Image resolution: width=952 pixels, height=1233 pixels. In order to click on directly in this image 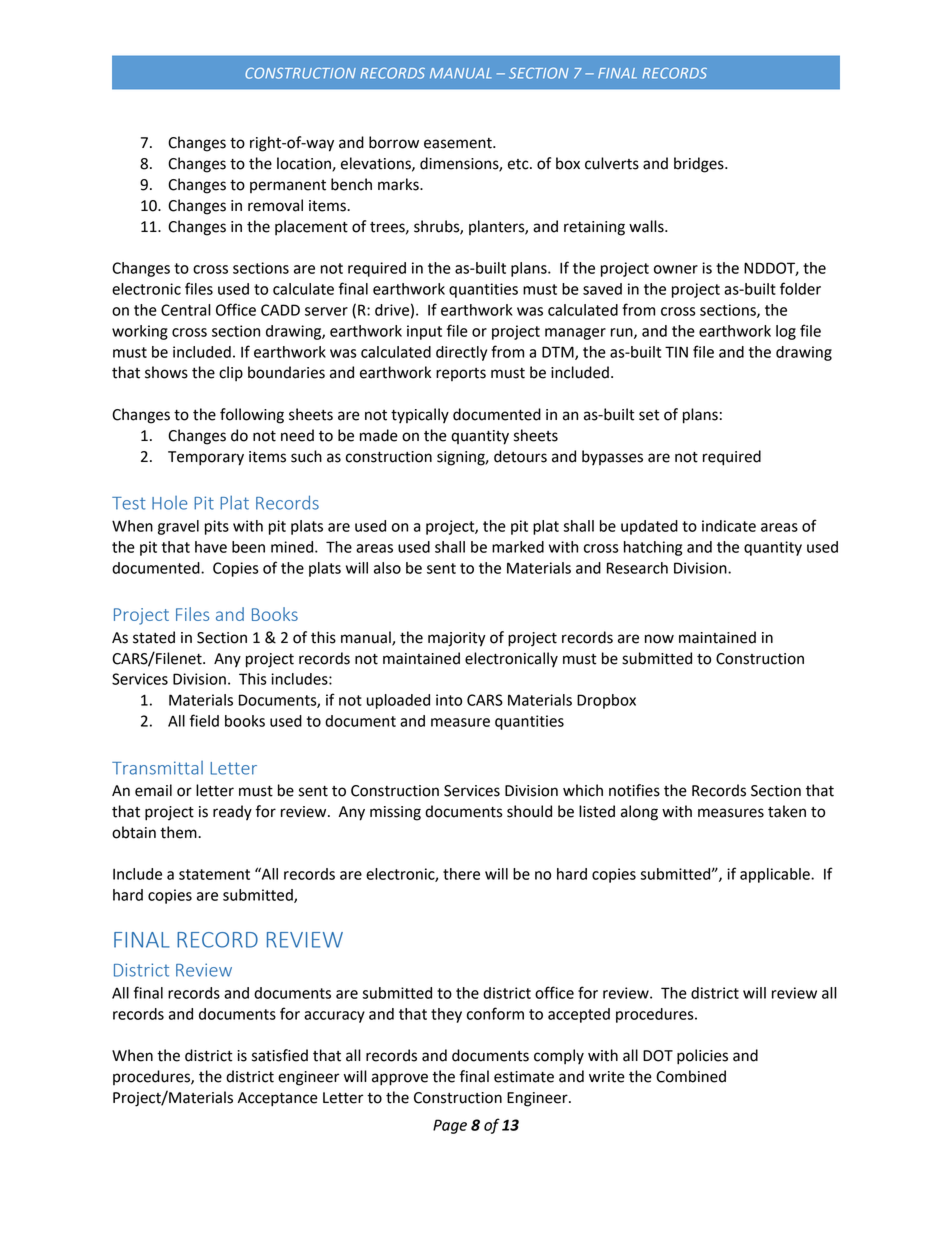, I will do `click(461, 353)`.
